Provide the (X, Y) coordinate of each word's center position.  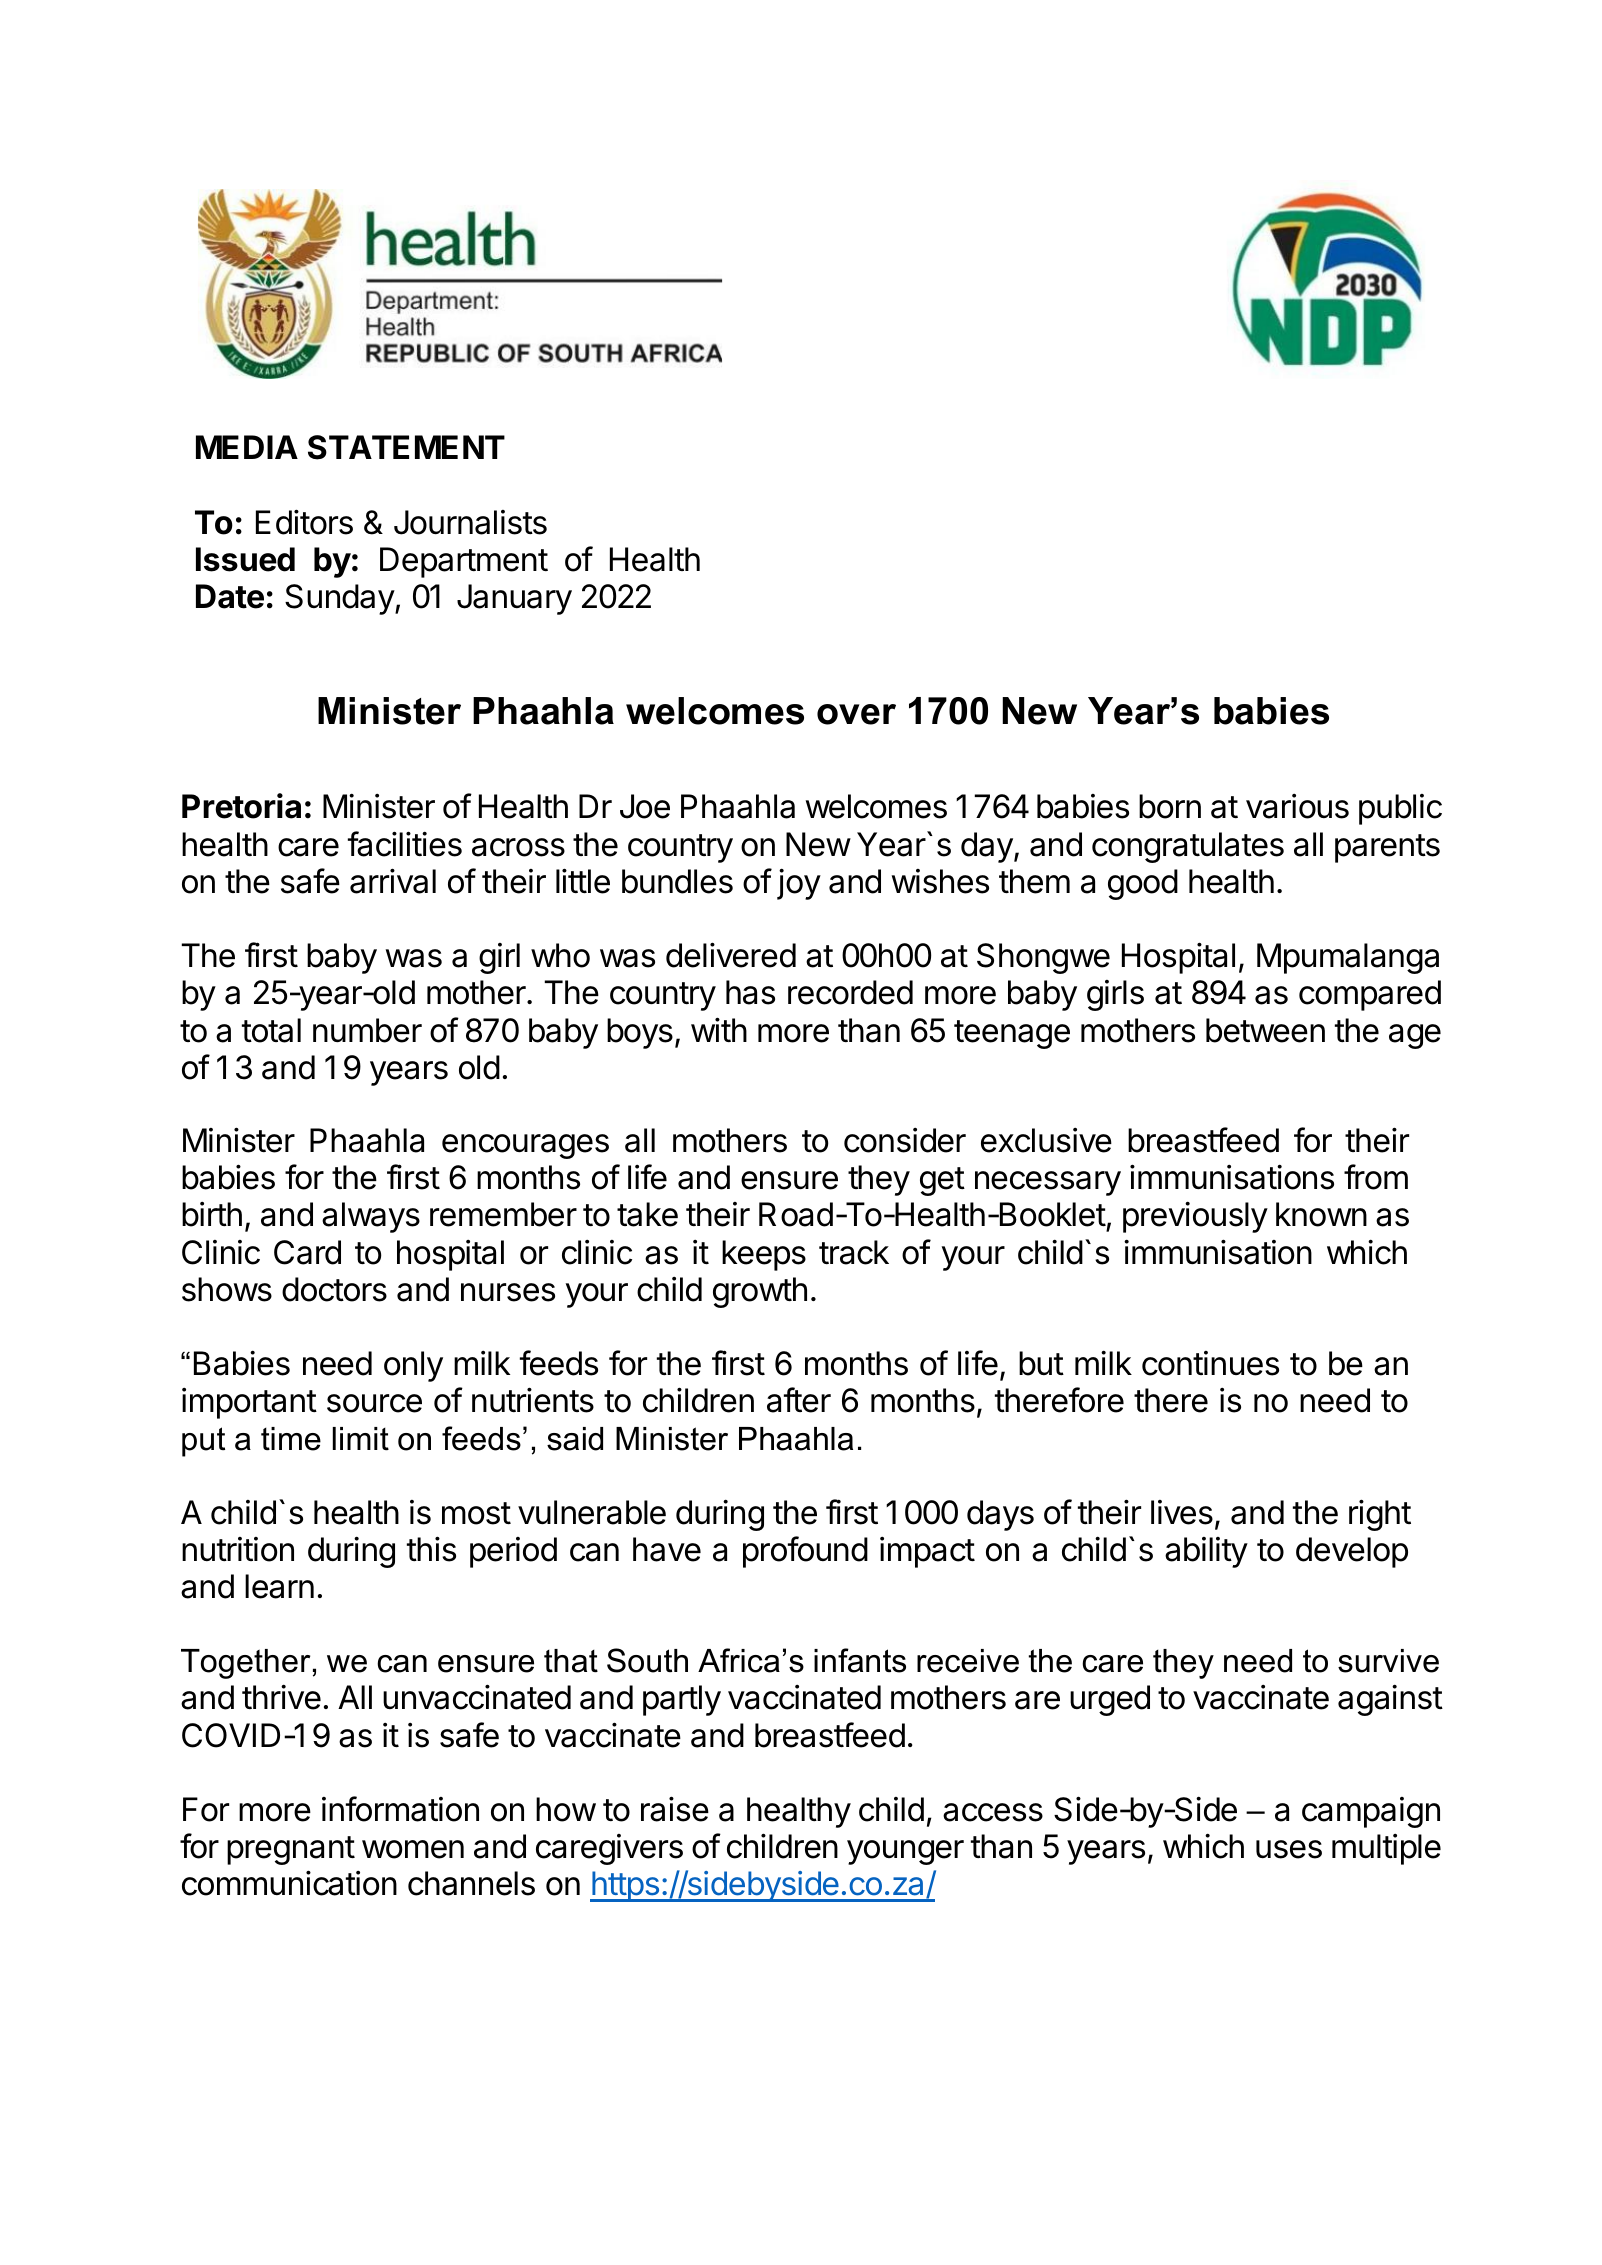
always (371, 1217)
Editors (304, 522)
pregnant (291, 1850)
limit (361, 1439)
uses (1289, 1849)
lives (1182, 1512)
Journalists (470, 522)
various (1297, 806)
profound (805, 1552)
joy (799, 884)
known (1321, 1214)
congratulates (1188, 847)
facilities (405, 844)
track (854, 1252)
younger (905, 1852)
